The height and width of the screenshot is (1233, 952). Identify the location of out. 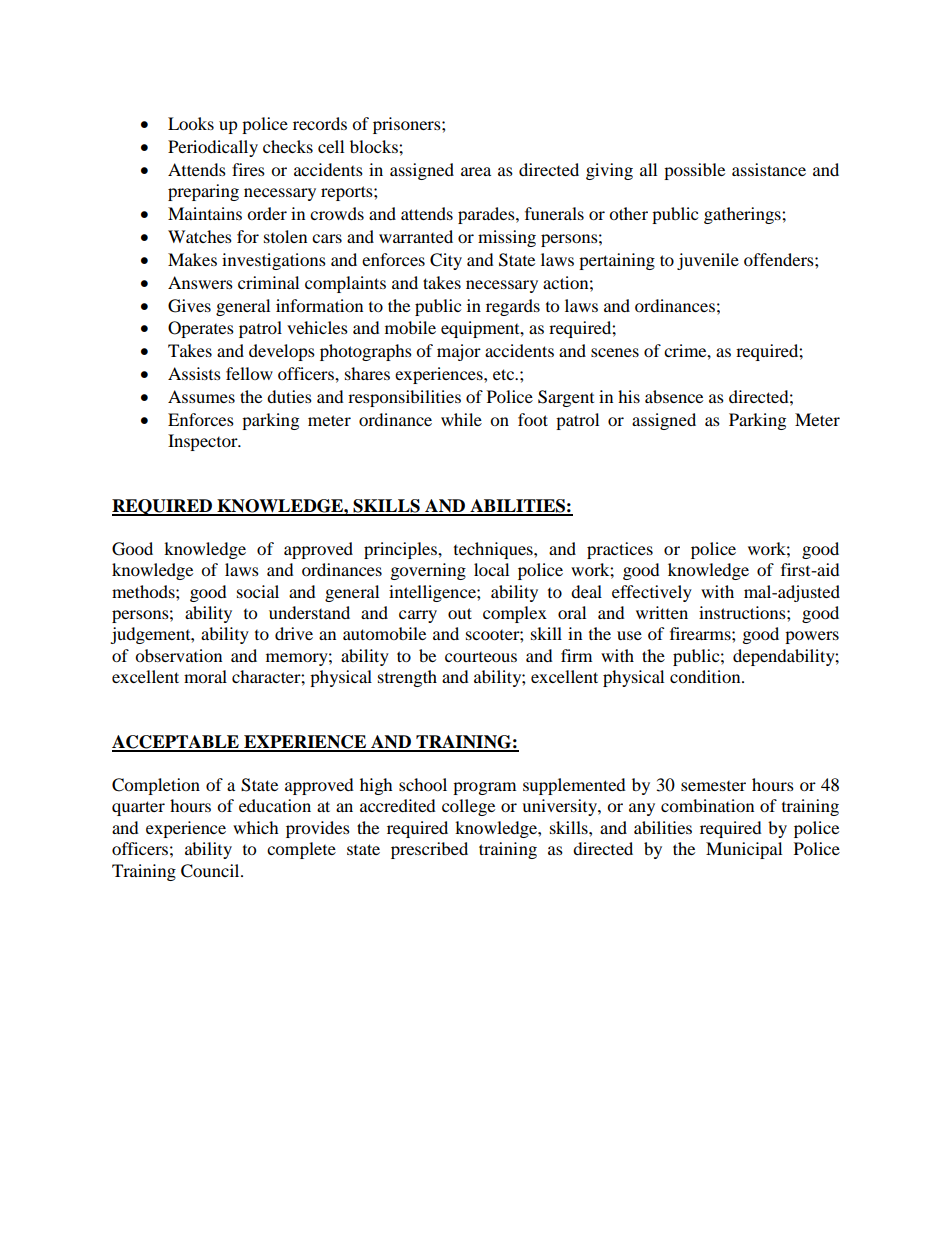
(460, 613).
